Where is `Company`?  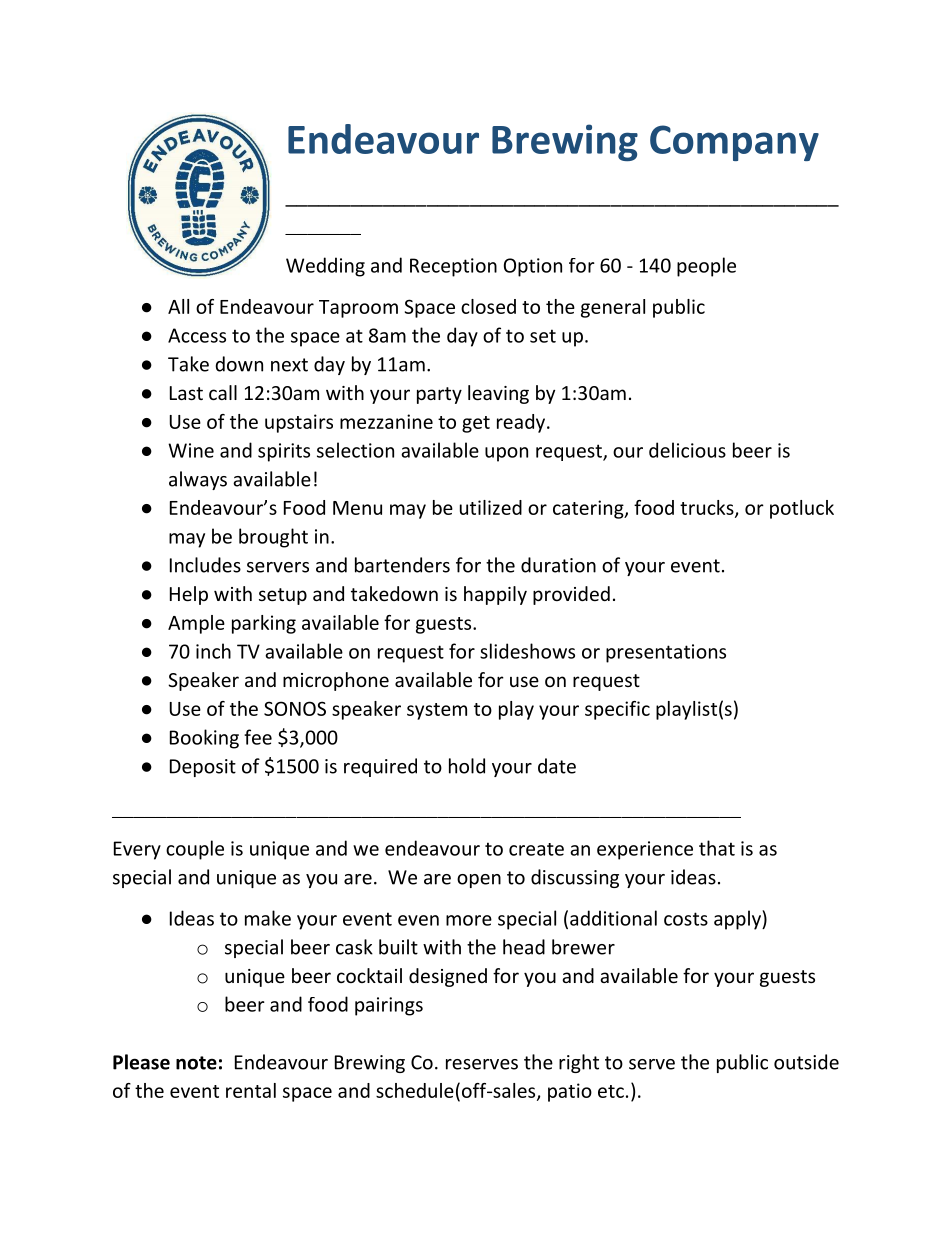 Company is located at coordinates (734, 143).
